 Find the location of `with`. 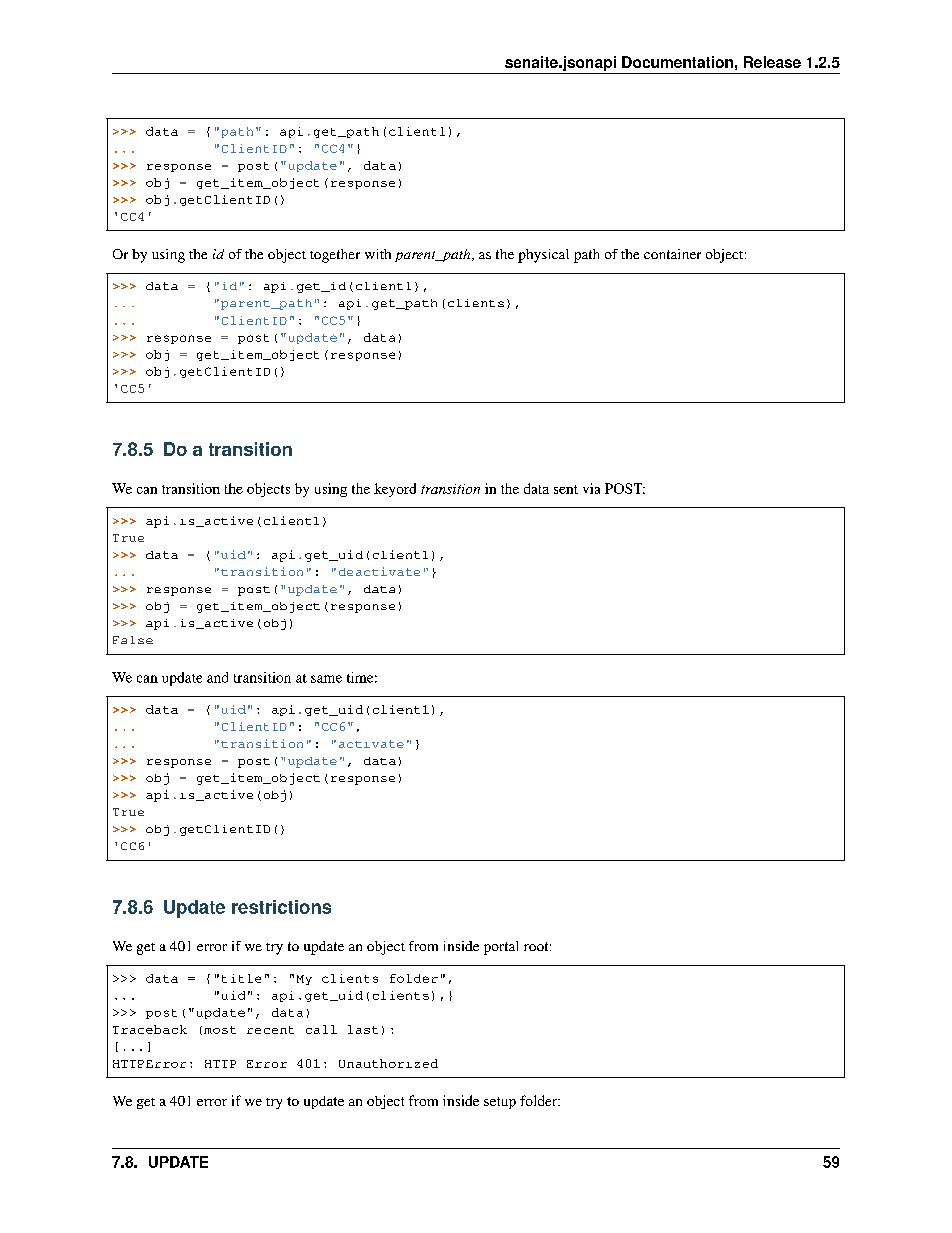

with is located at coordinates (378, 254).
